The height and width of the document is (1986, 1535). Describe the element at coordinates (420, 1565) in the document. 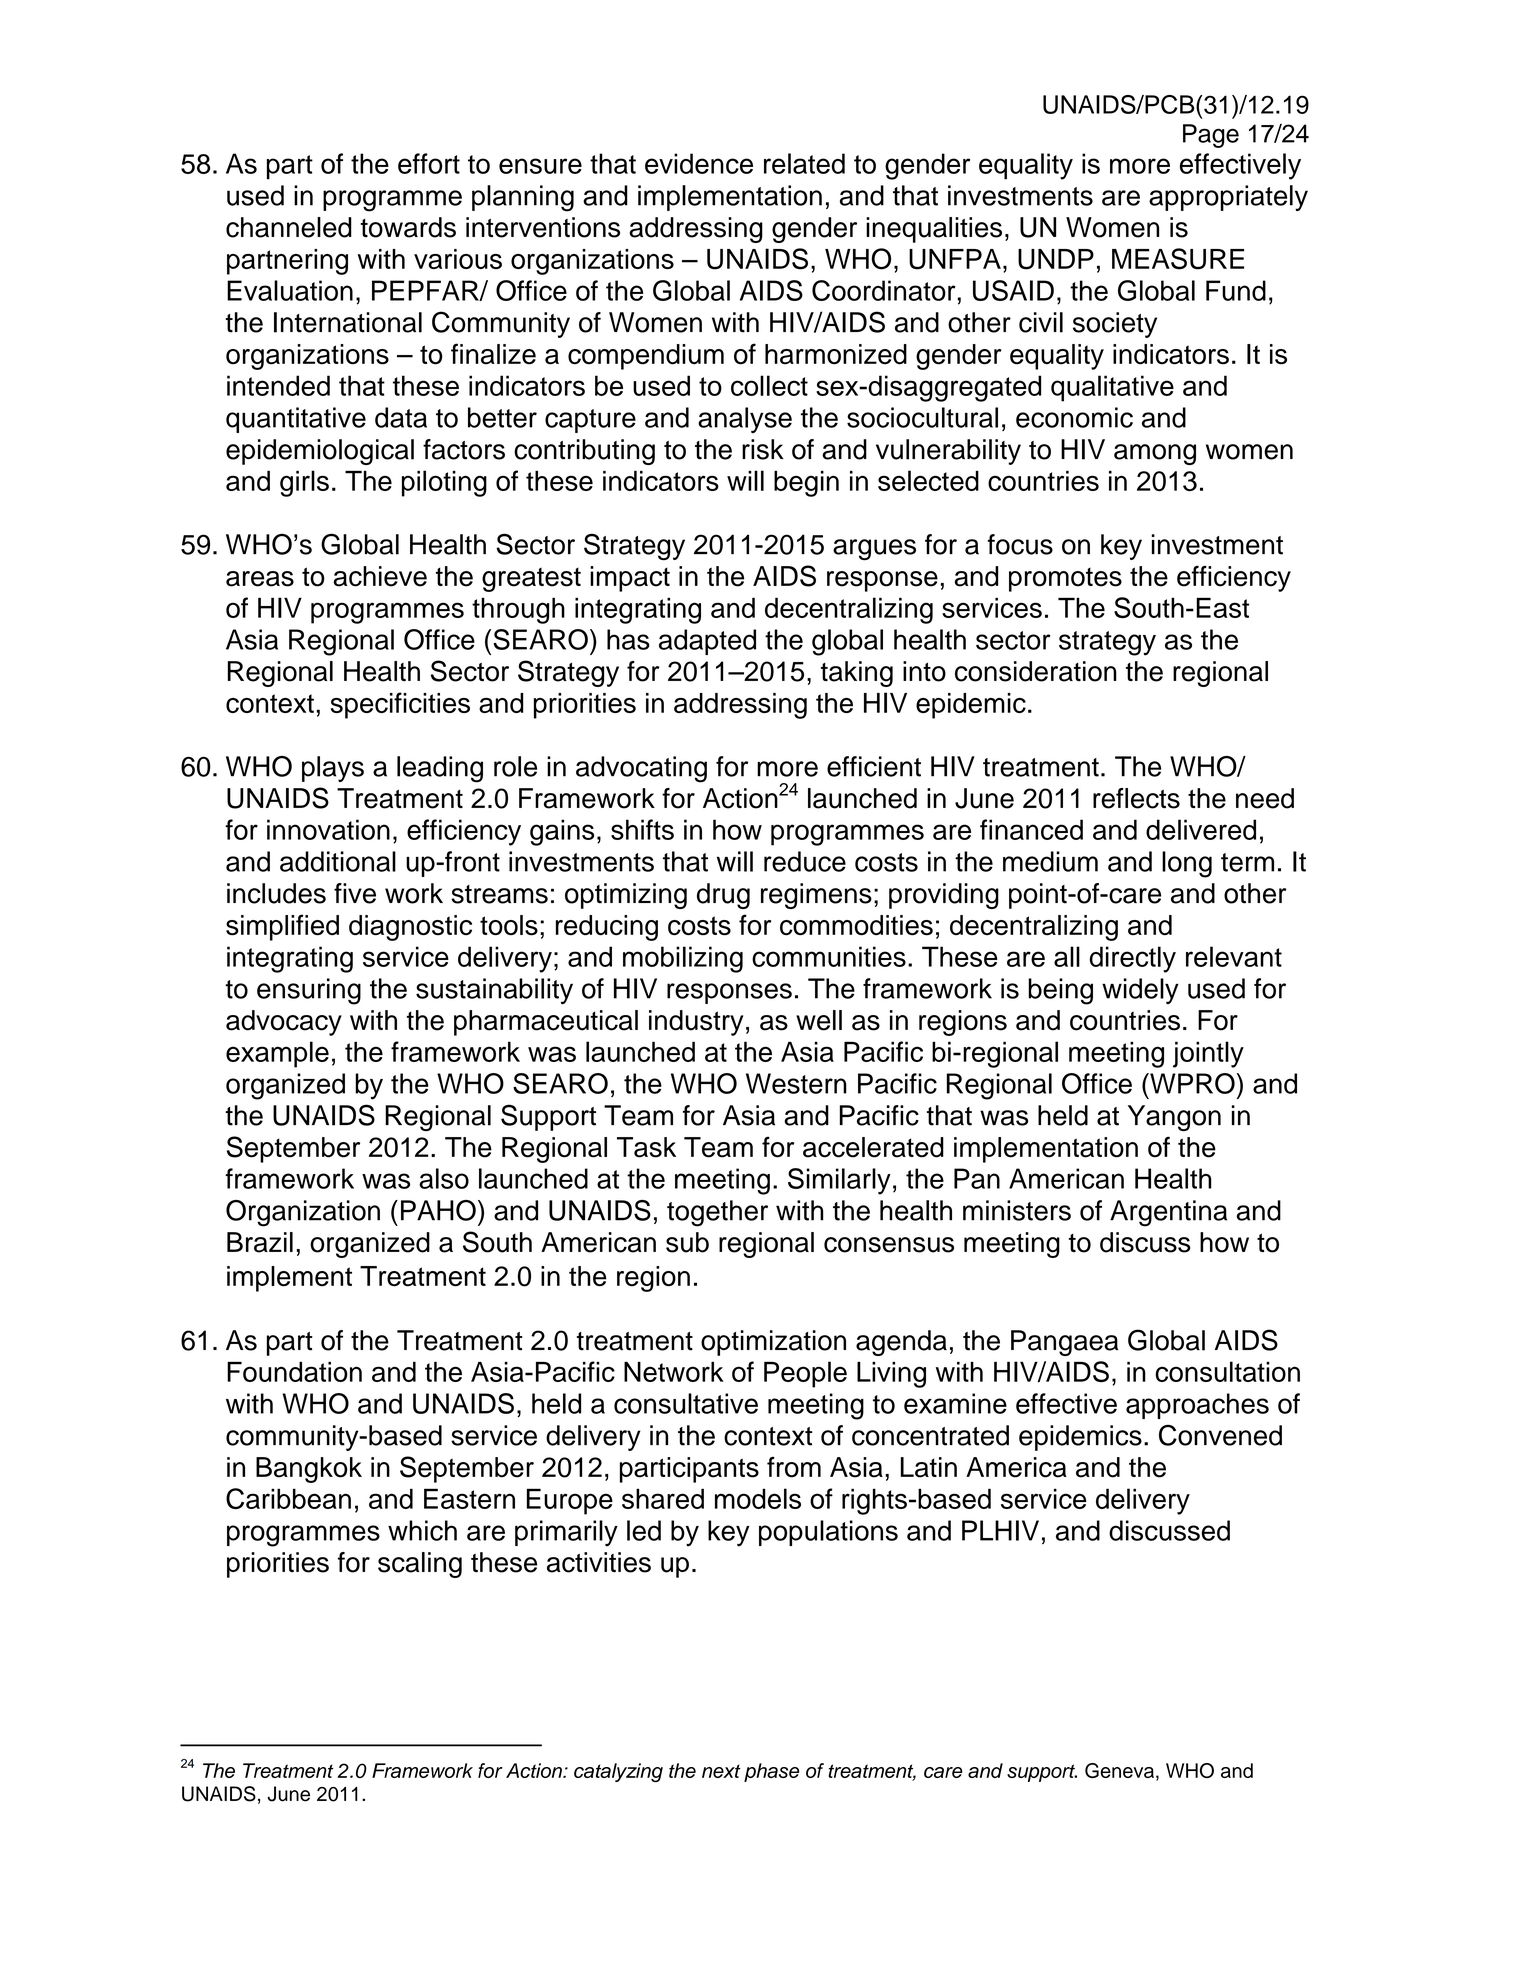

I see `scaling` at that location.
